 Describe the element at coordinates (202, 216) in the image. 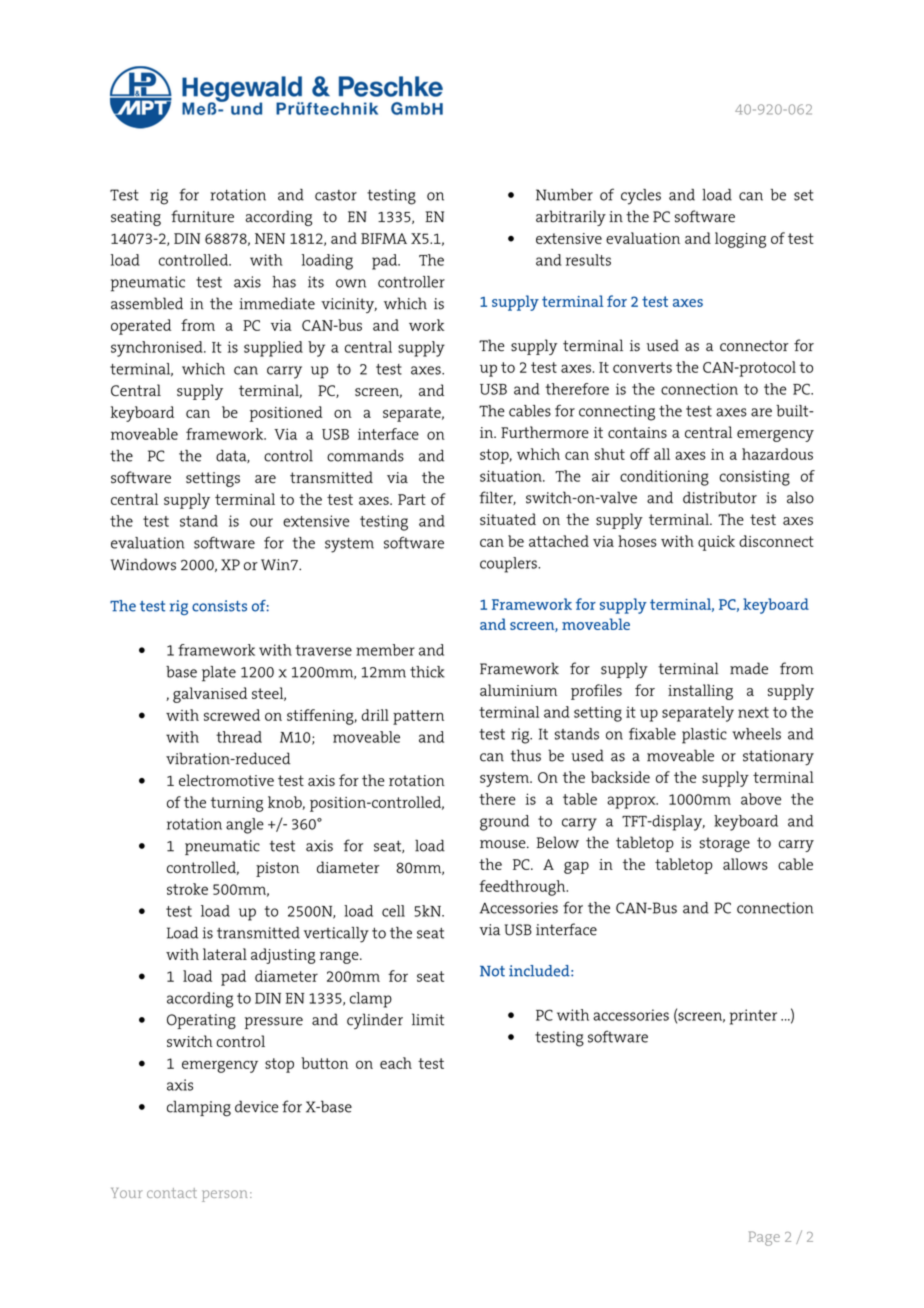

I see `furniture` at that location.
